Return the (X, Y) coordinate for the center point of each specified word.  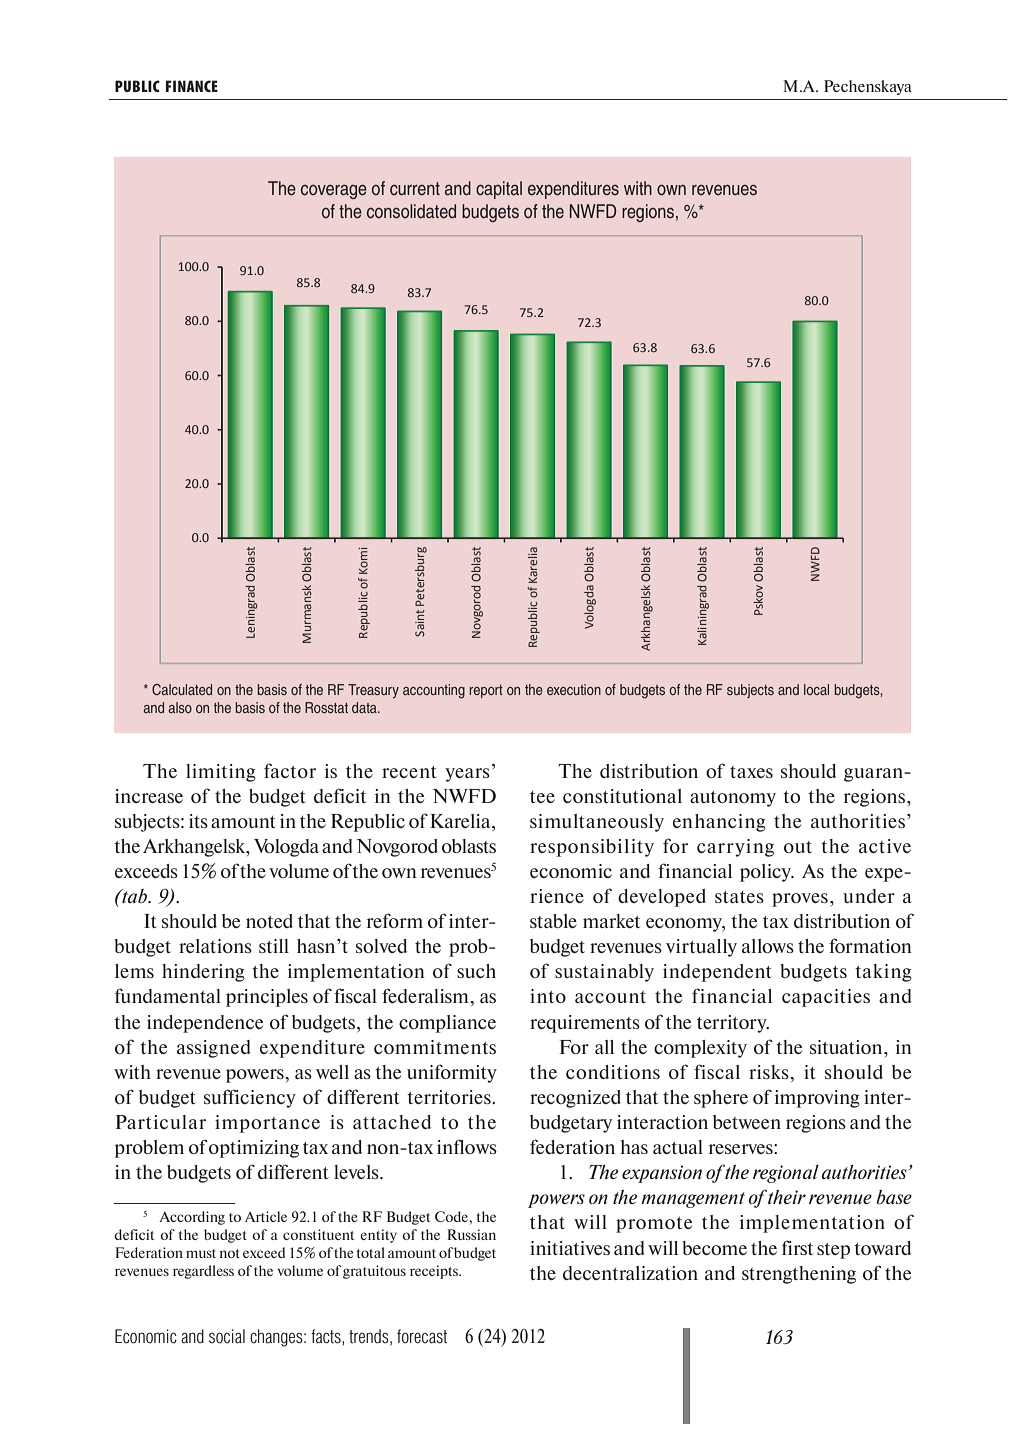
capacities (826, 998)
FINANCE (192, 86)
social (227, 1336)
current (415, 189)
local (816, 689)
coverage (334, 191)
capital (499, 190)
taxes (751, 772)
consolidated (411, 211)
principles (267, 998)
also (180, 707)
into (548, 996)
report (486, 691)
